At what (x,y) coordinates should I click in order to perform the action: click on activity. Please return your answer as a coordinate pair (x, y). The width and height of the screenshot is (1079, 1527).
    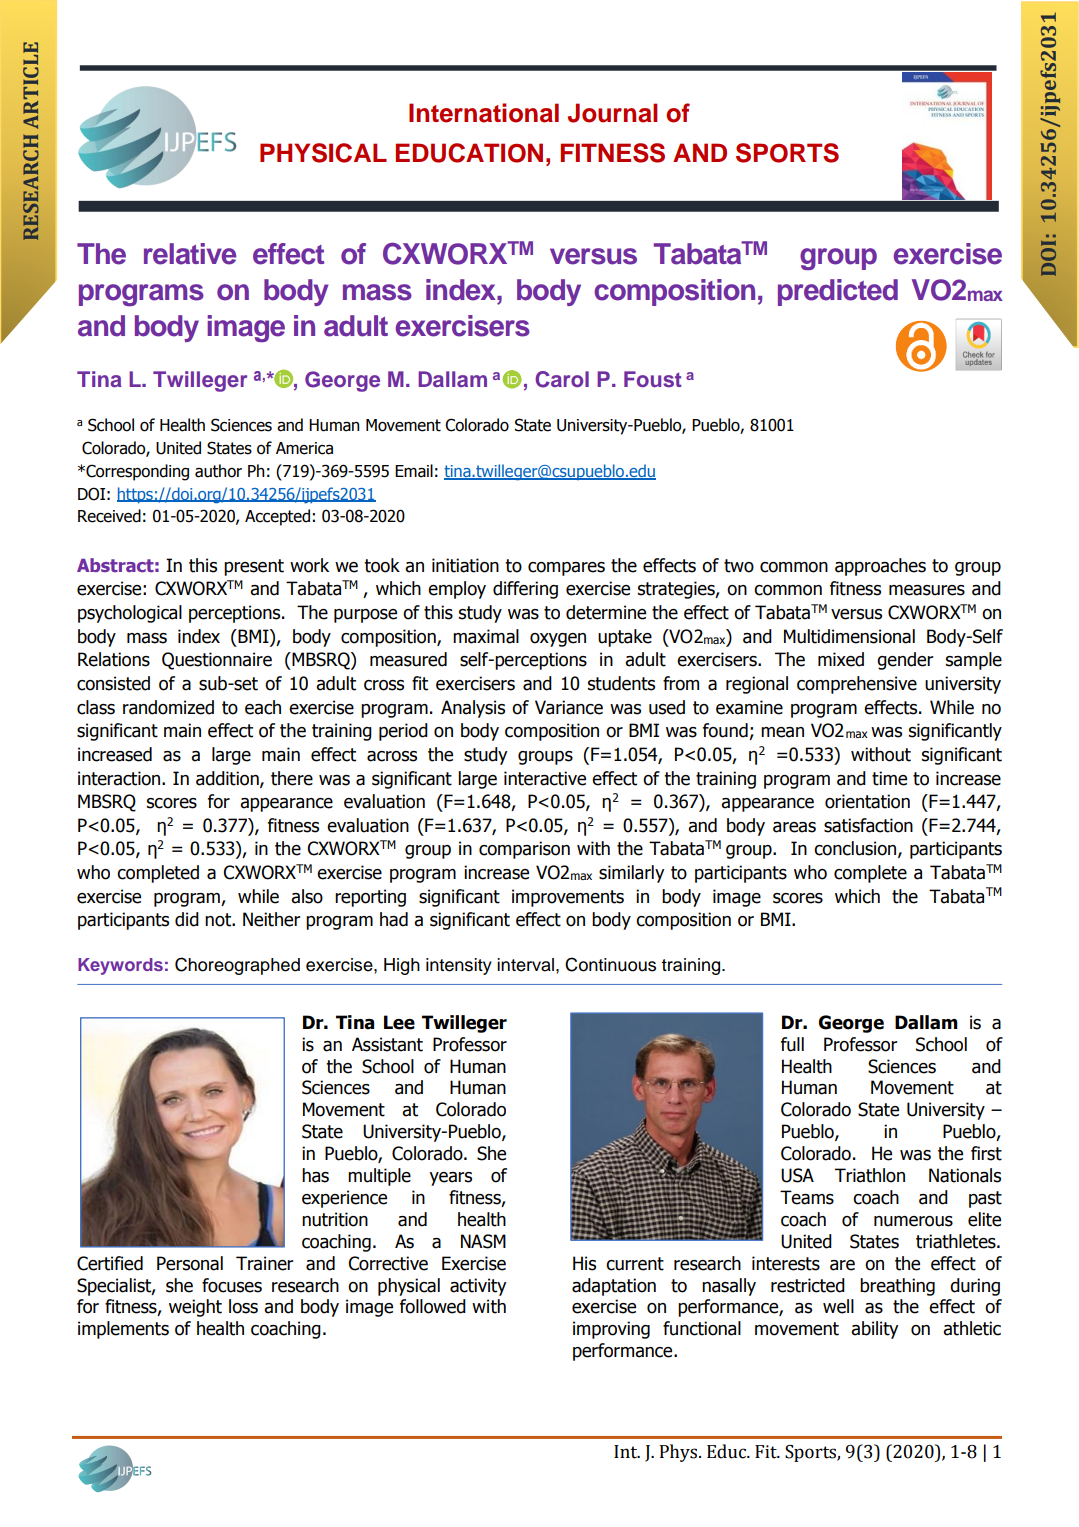
    Looking at the image, I should click on (478, 1287).
